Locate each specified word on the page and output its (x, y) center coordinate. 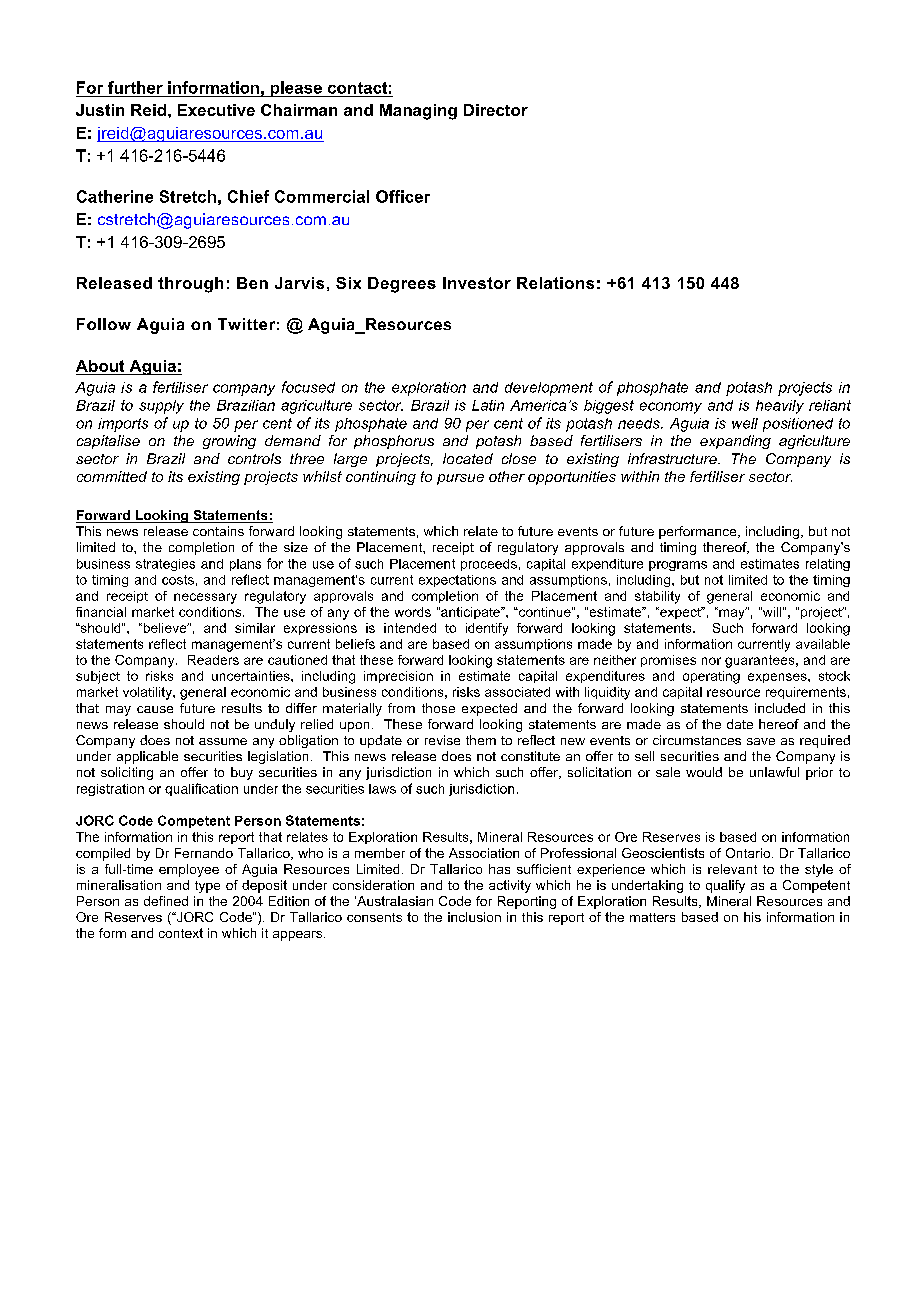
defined (166, 901)
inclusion (474, 917)
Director (496, 110)
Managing (418, 112)
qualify (725, 886)
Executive (216, 110)
